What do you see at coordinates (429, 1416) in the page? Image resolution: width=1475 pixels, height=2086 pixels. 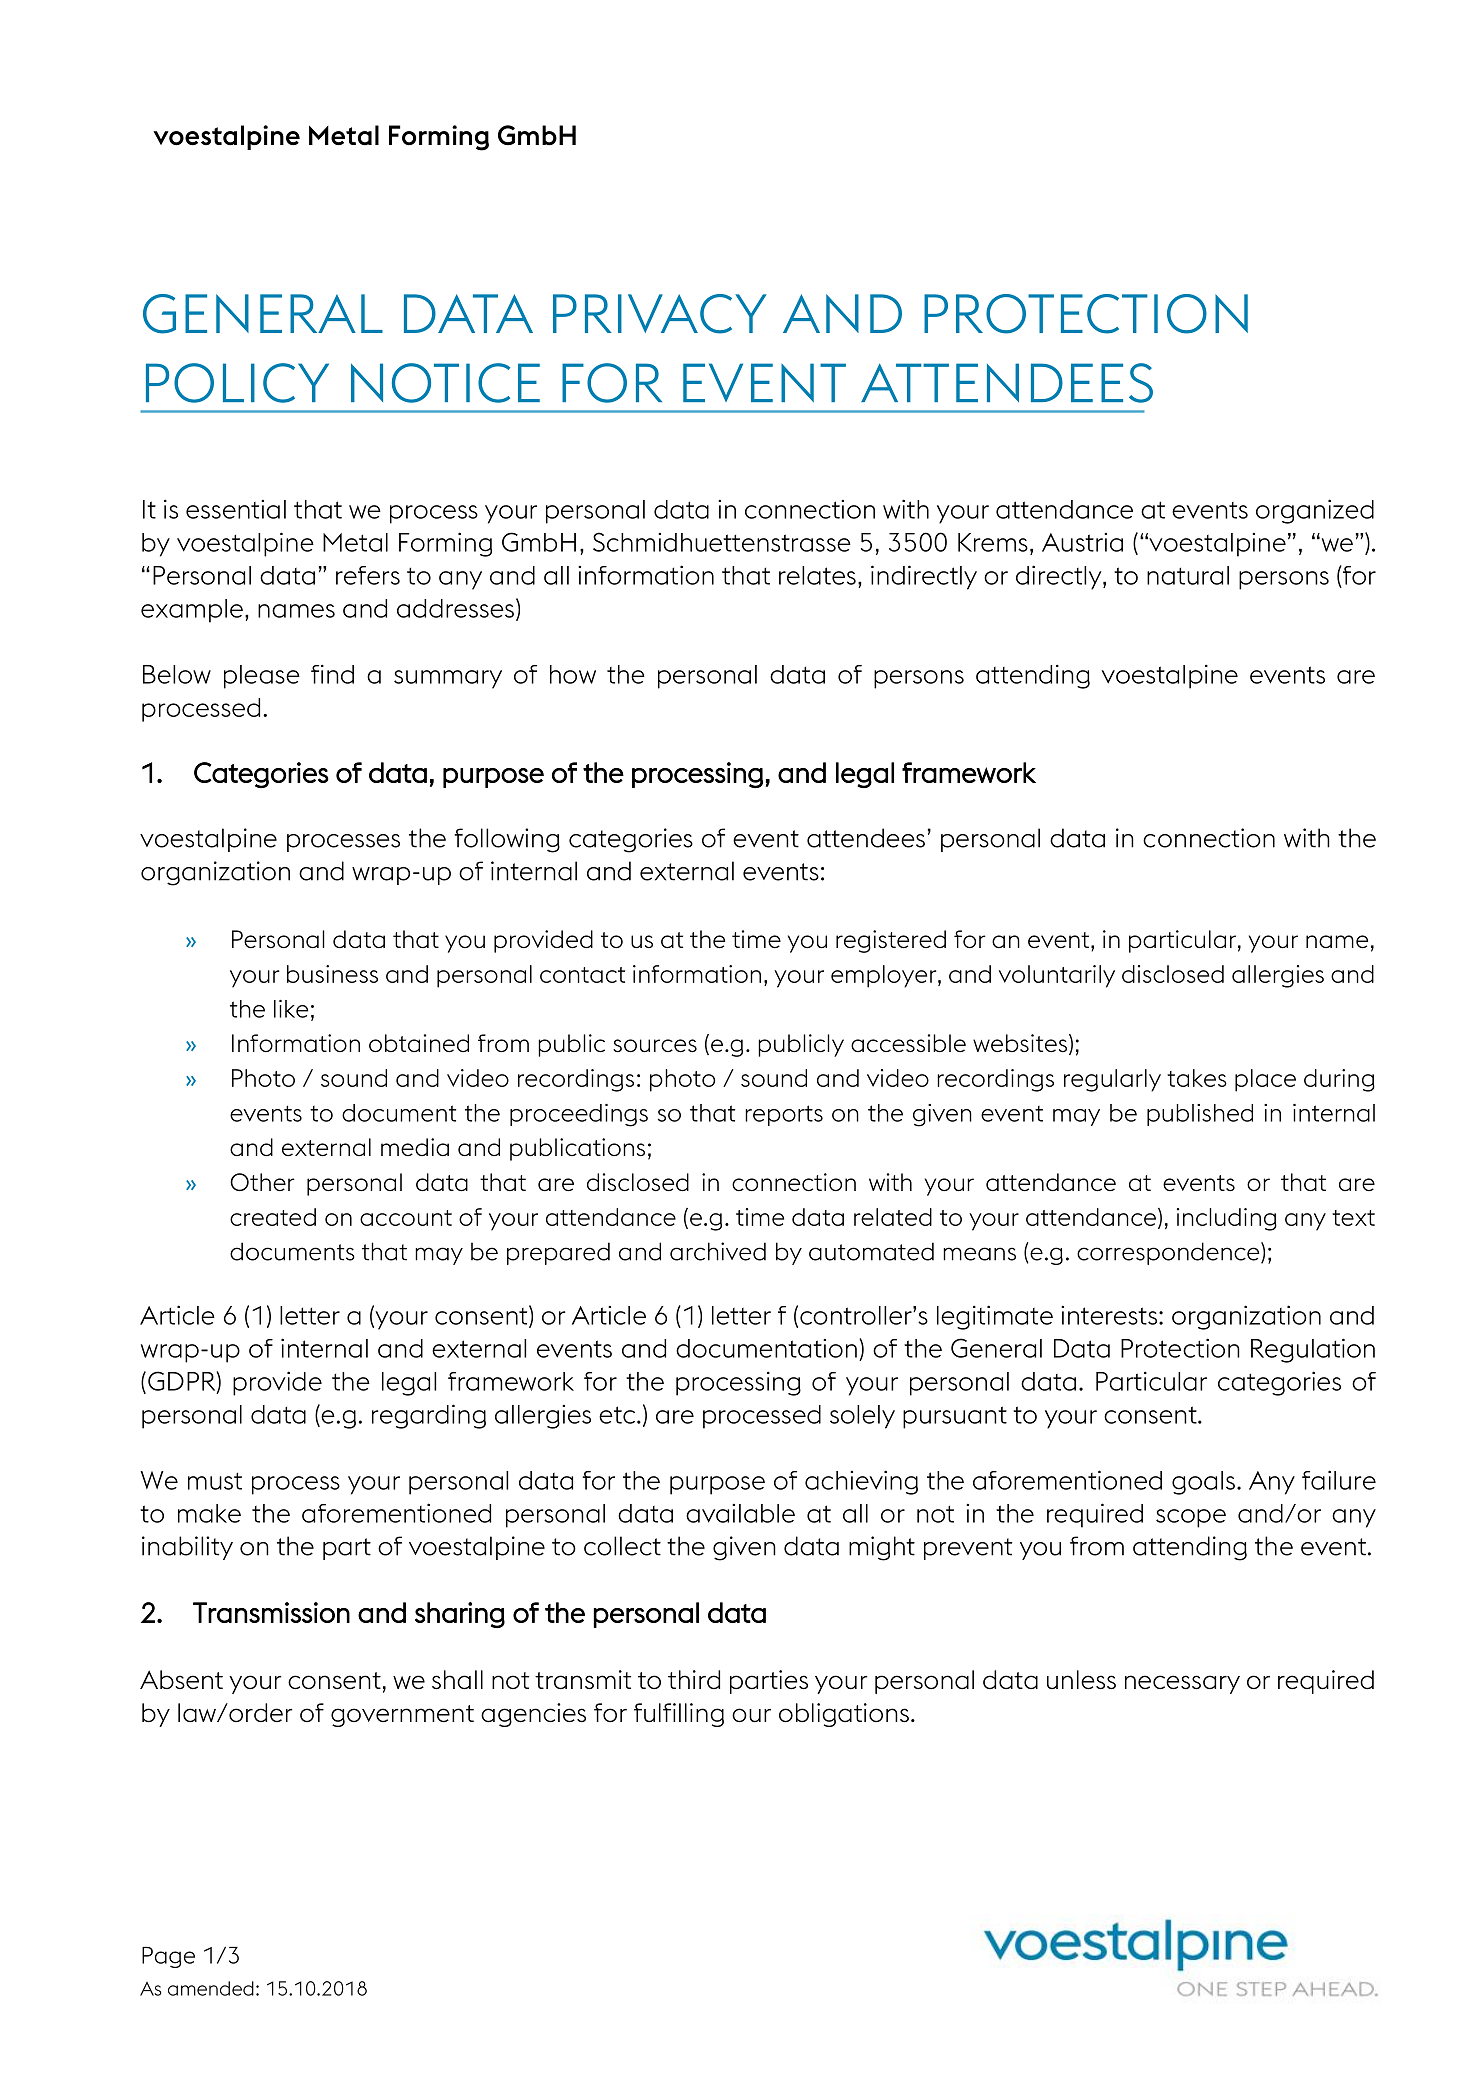 I see `regarding` at bounding box center [429, 1416].
